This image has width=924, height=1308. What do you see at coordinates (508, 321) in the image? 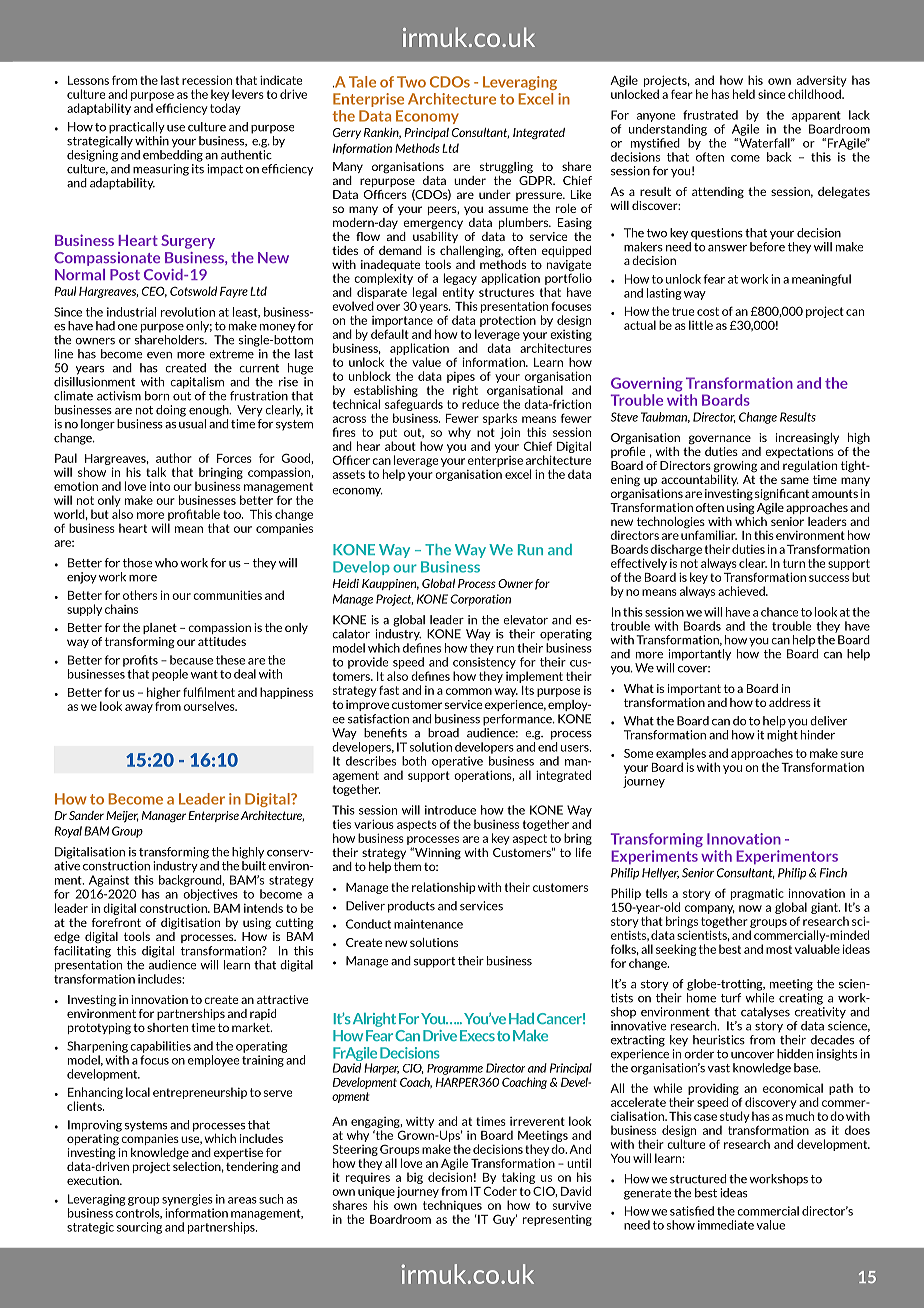
I see `protection` at bounding box center [508, 321].
